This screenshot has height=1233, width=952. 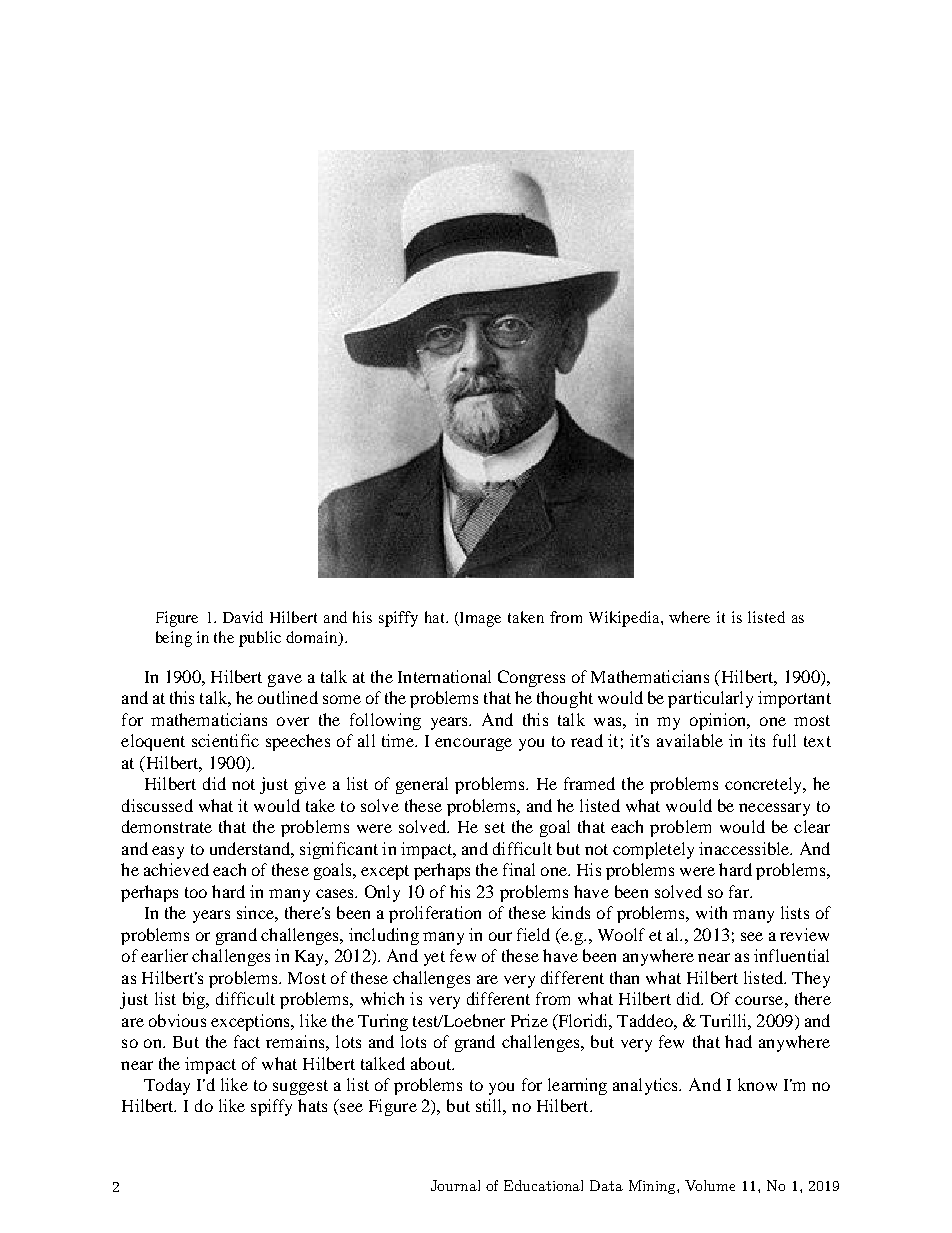 What do you see at coordinates (444, 676) in the screenshot?
I see `International` at bounding box center [444, 676].
